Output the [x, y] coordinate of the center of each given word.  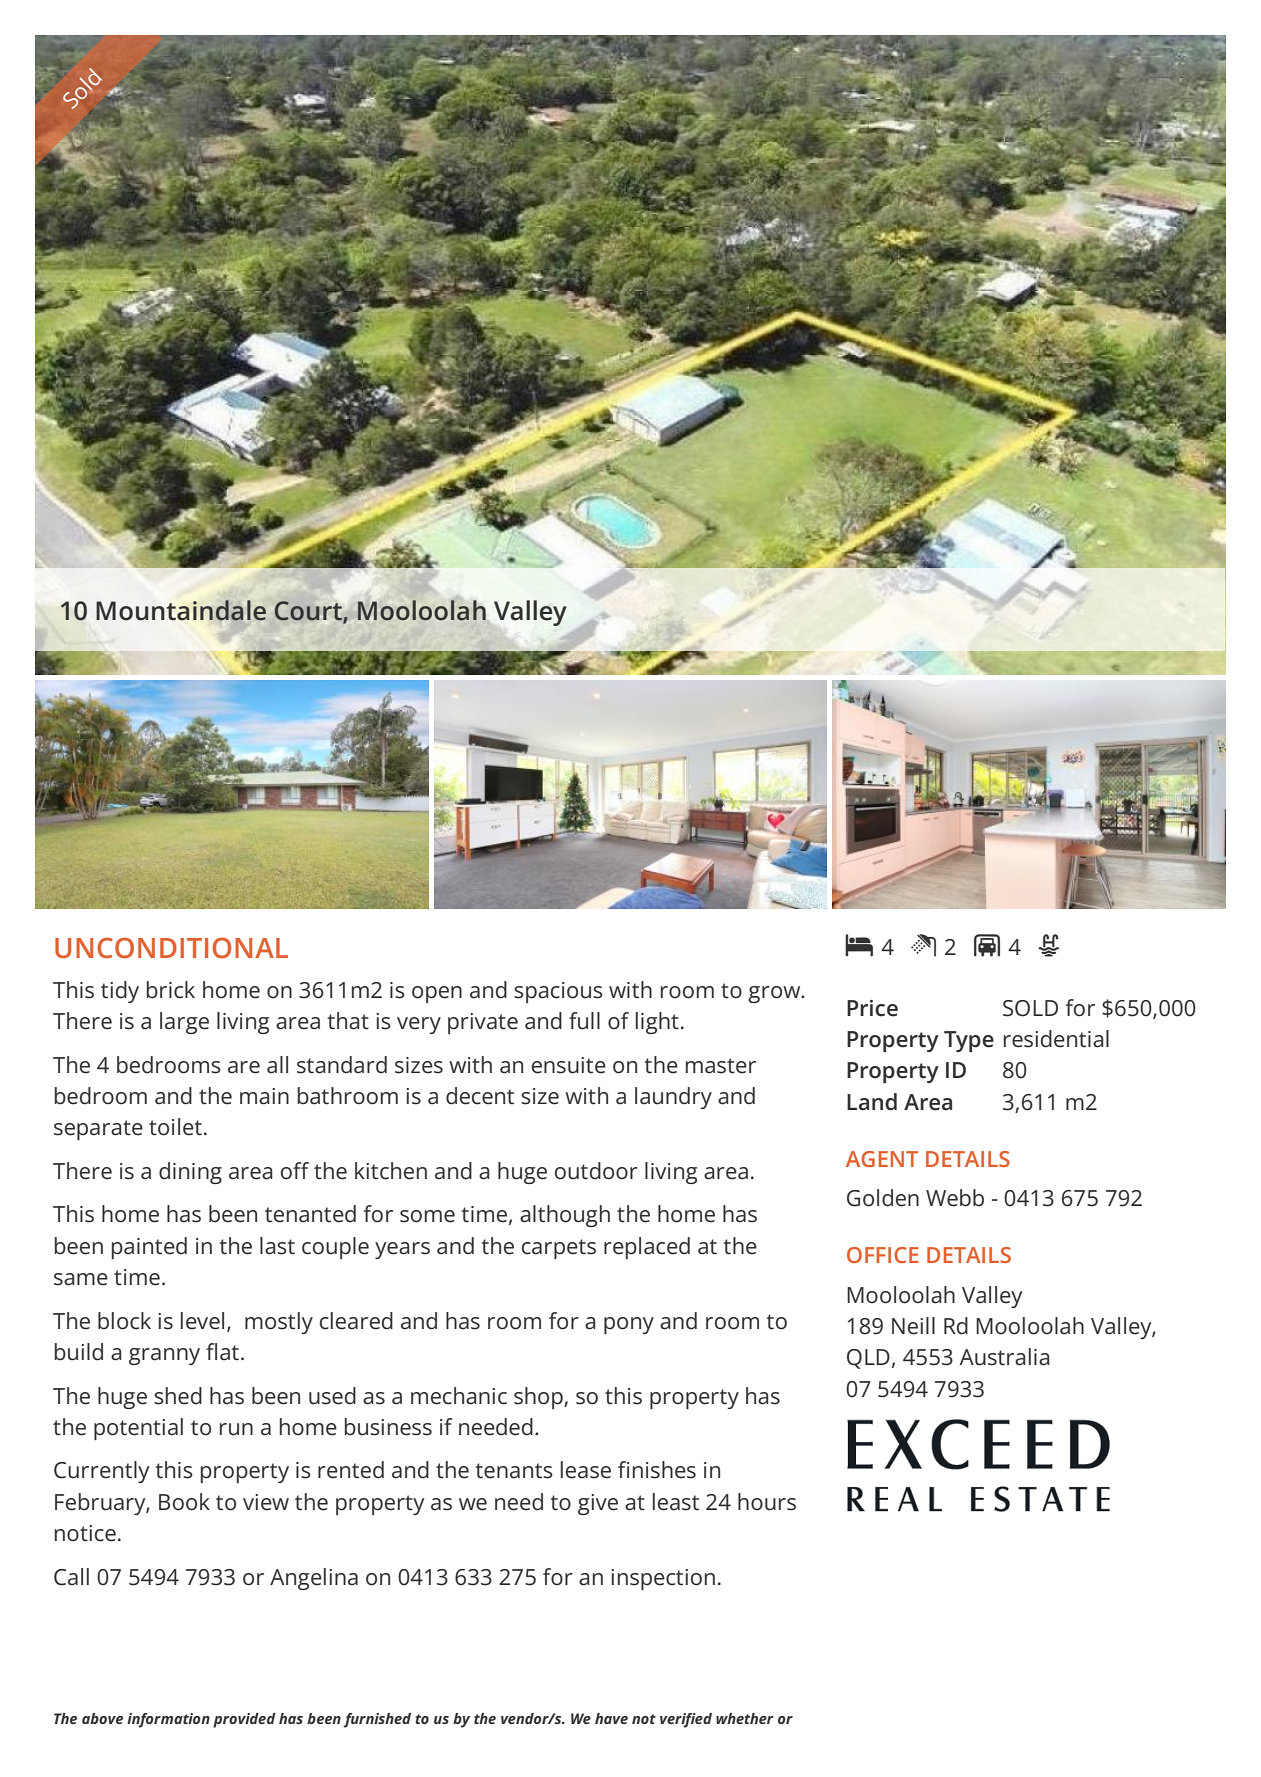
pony [629, 1325]
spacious [558, 992]
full [584, 1021]
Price [872, 1008]
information [168, 1720]
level [202, 1321]
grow [775, 994]
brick [171, 990]
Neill [913, 1326]
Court [309, 612]
